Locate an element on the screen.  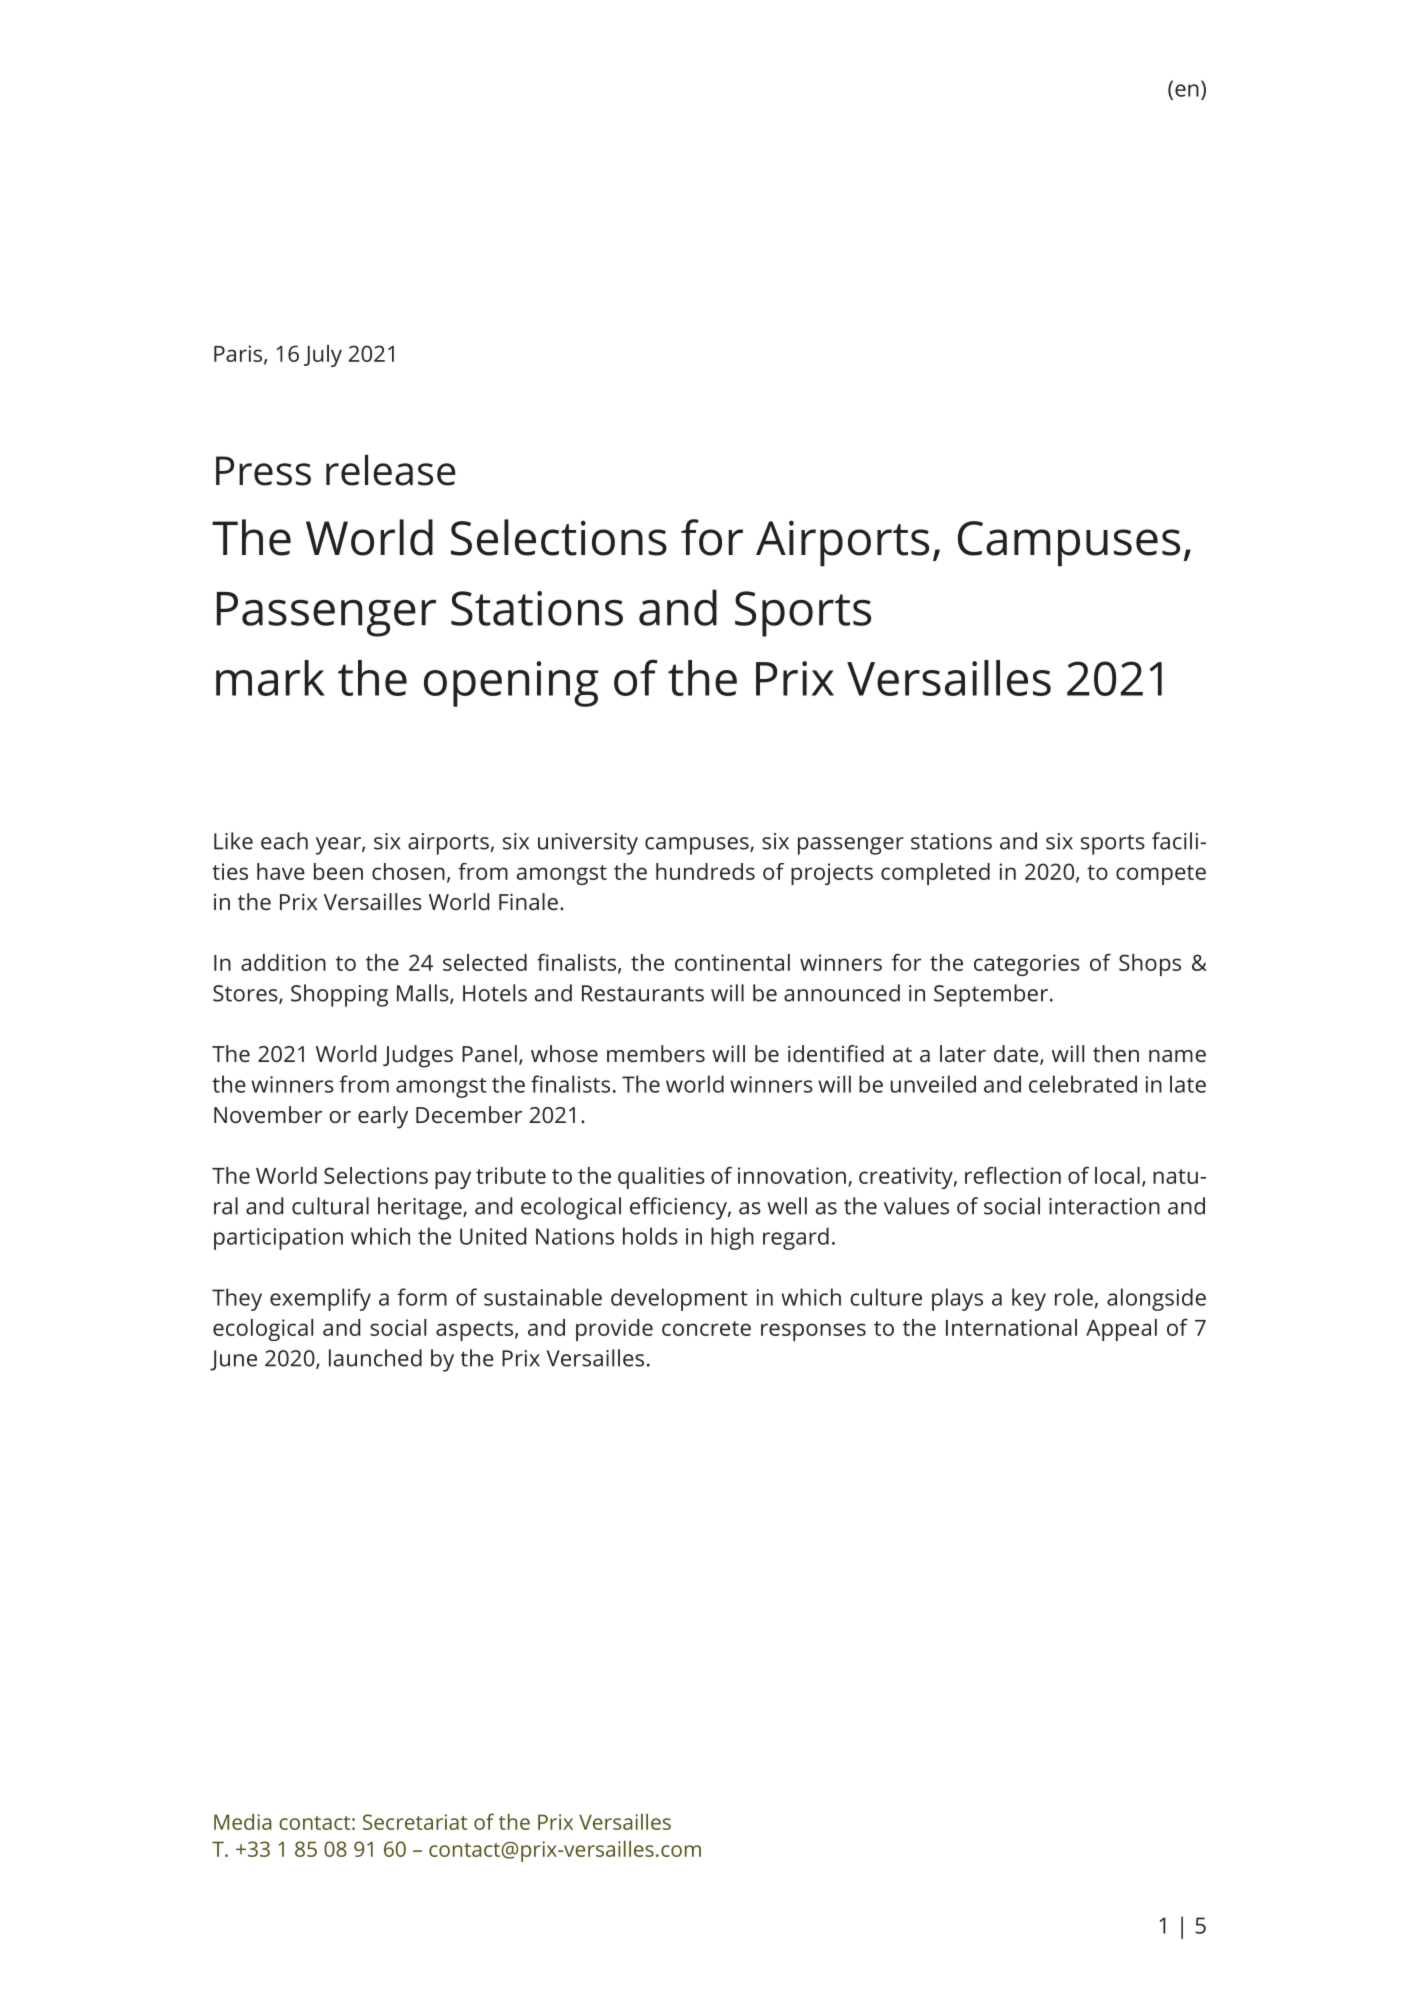
Media is located at coordinates (243, 1822).
